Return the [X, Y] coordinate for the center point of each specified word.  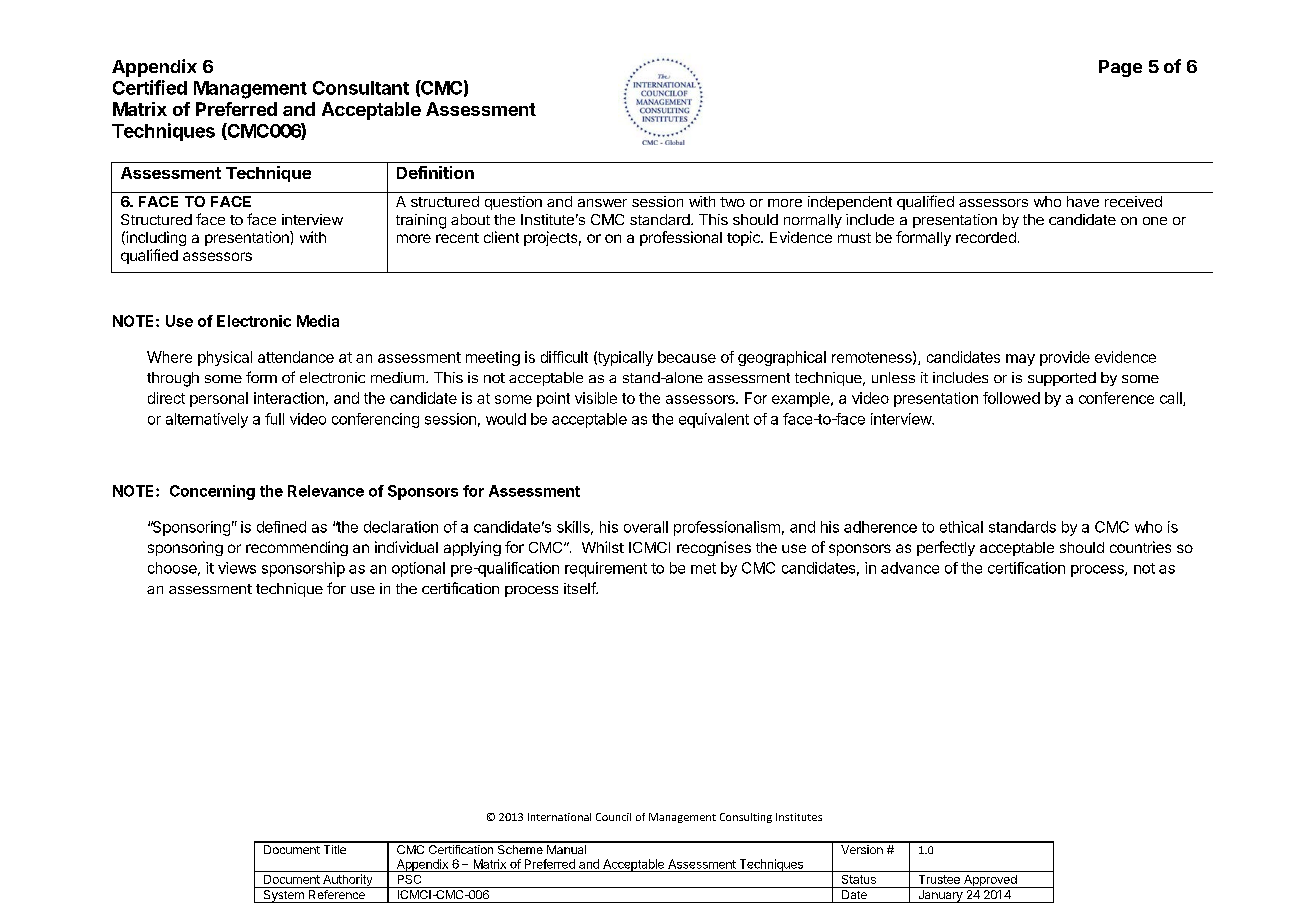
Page [1120, 68]
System [283, 896]
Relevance [326, 491]
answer [602, 203]
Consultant [361, 88]
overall [646, 527]
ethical [961, 527]
